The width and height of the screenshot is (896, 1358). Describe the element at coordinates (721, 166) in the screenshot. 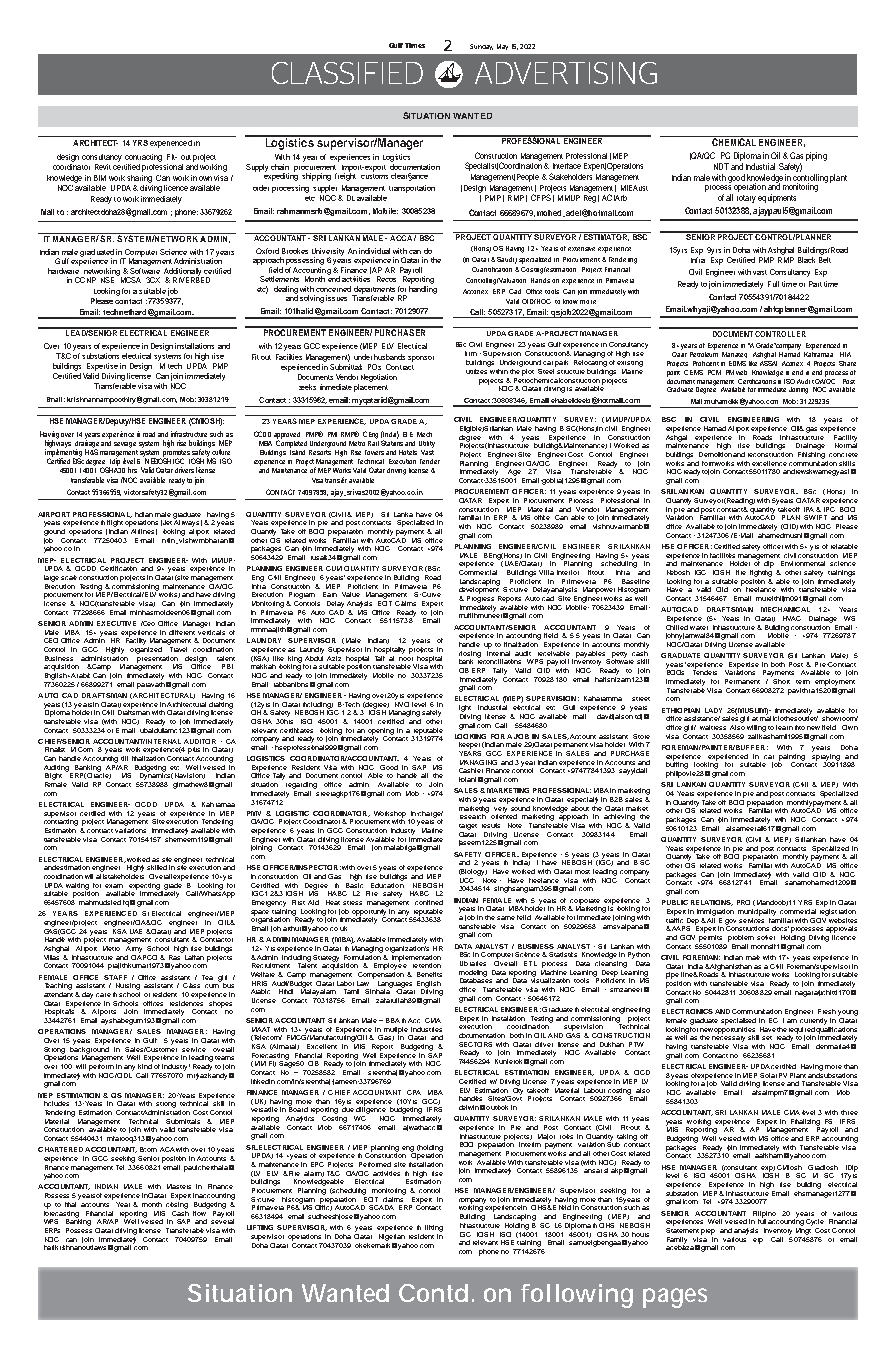

I see `NDT` at that location.
